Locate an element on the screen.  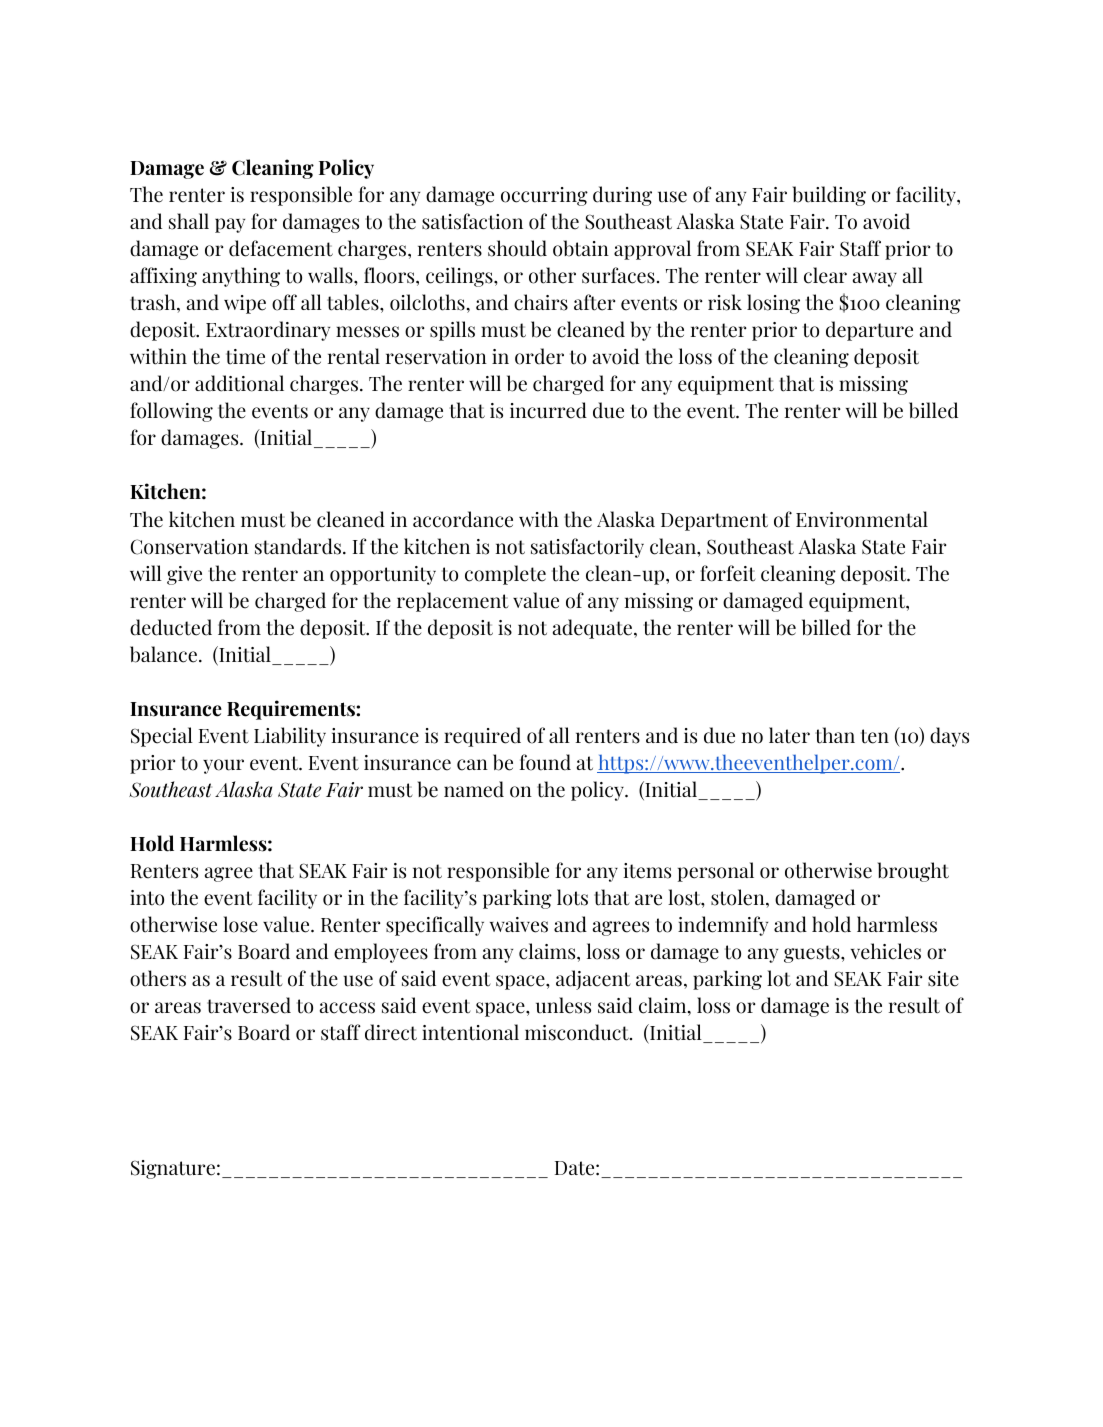
pay is located at coordinates (230, 225).
